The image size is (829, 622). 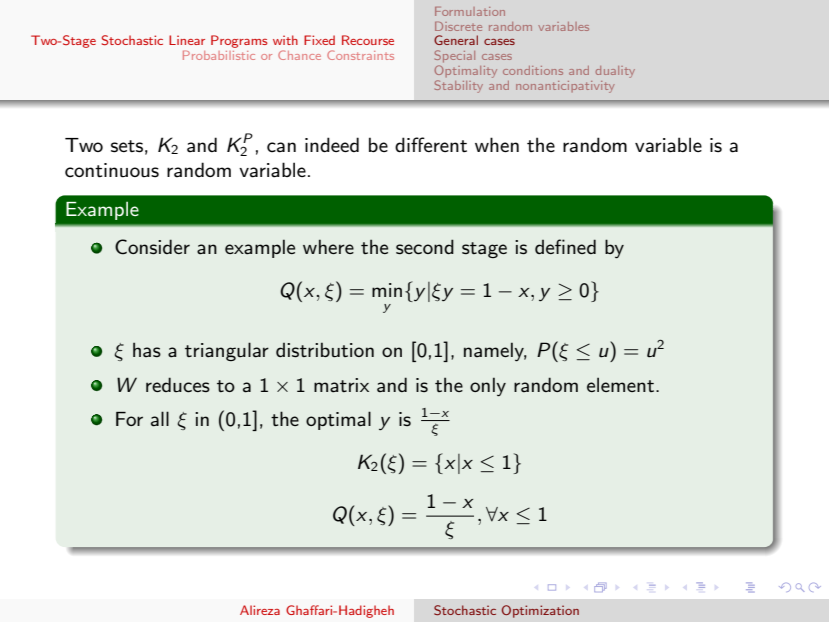 I want to click on all, so click(x=160, y=419).
